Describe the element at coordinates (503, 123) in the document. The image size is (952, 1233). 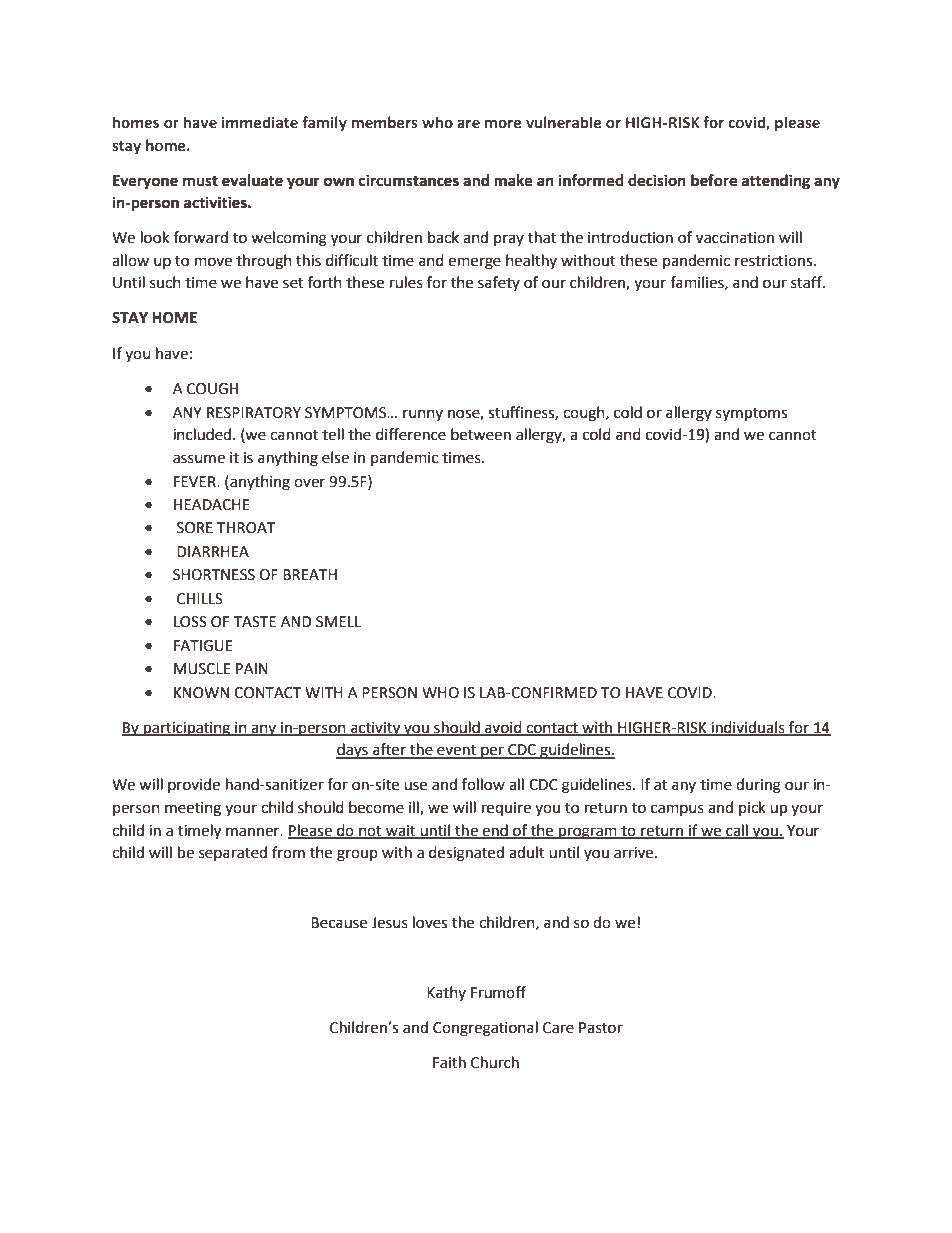
I see `more` at that location.
